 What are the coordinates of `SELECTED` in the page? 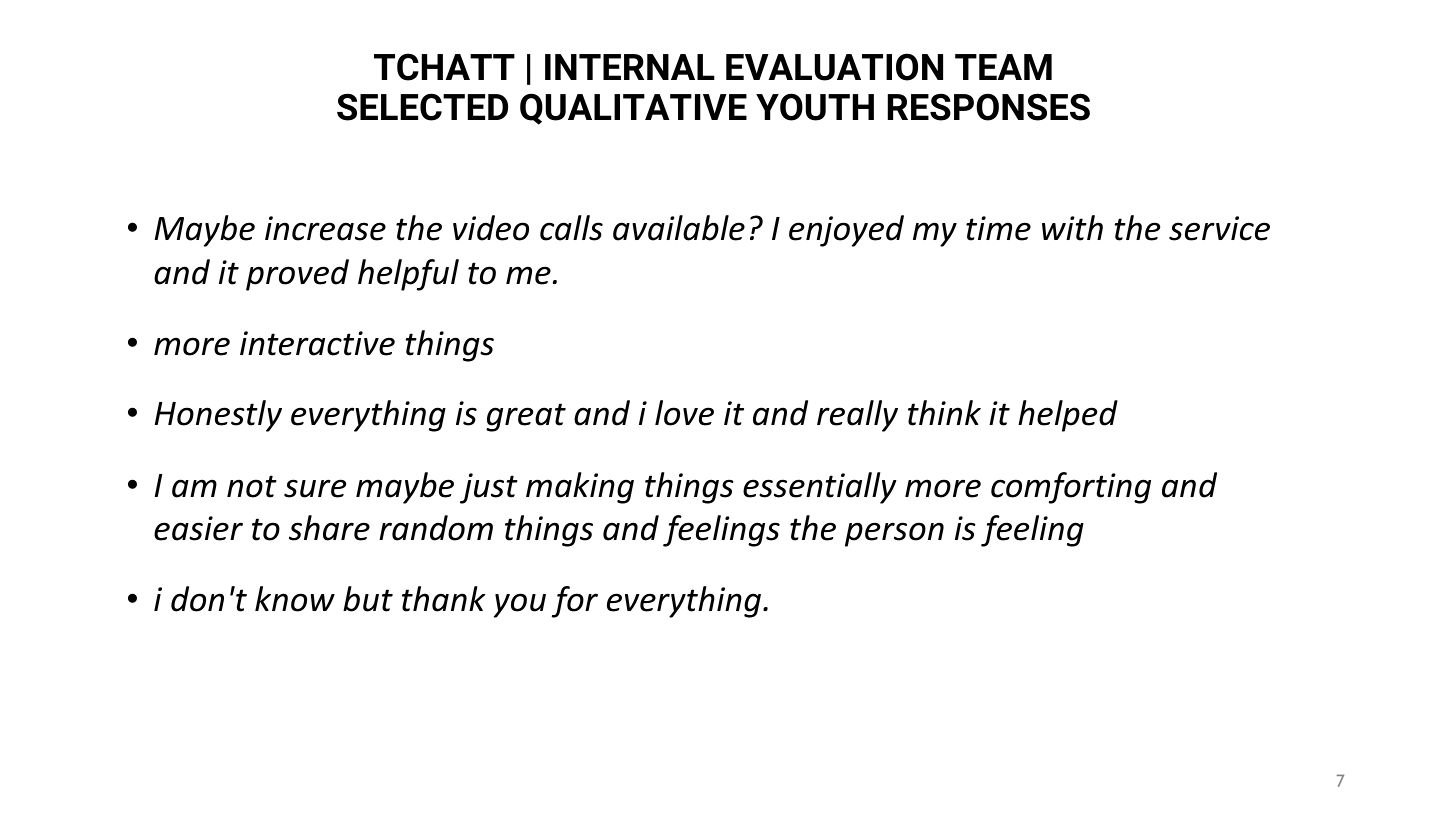 It's located at (422, 107).
